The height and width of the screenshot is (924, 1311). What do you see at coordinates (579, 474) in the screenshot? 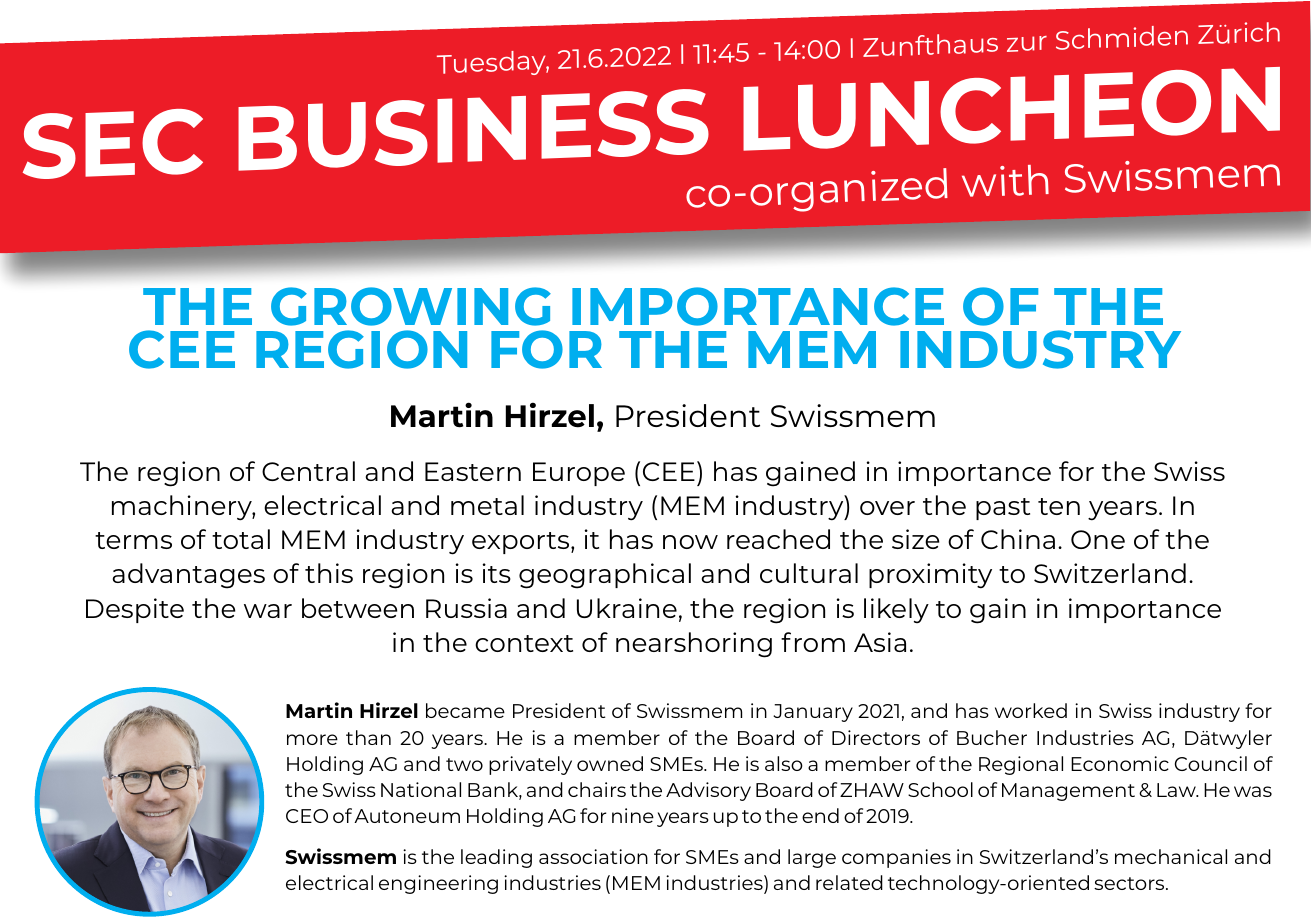
I see `Europe` at bounding box center [579, 474].
